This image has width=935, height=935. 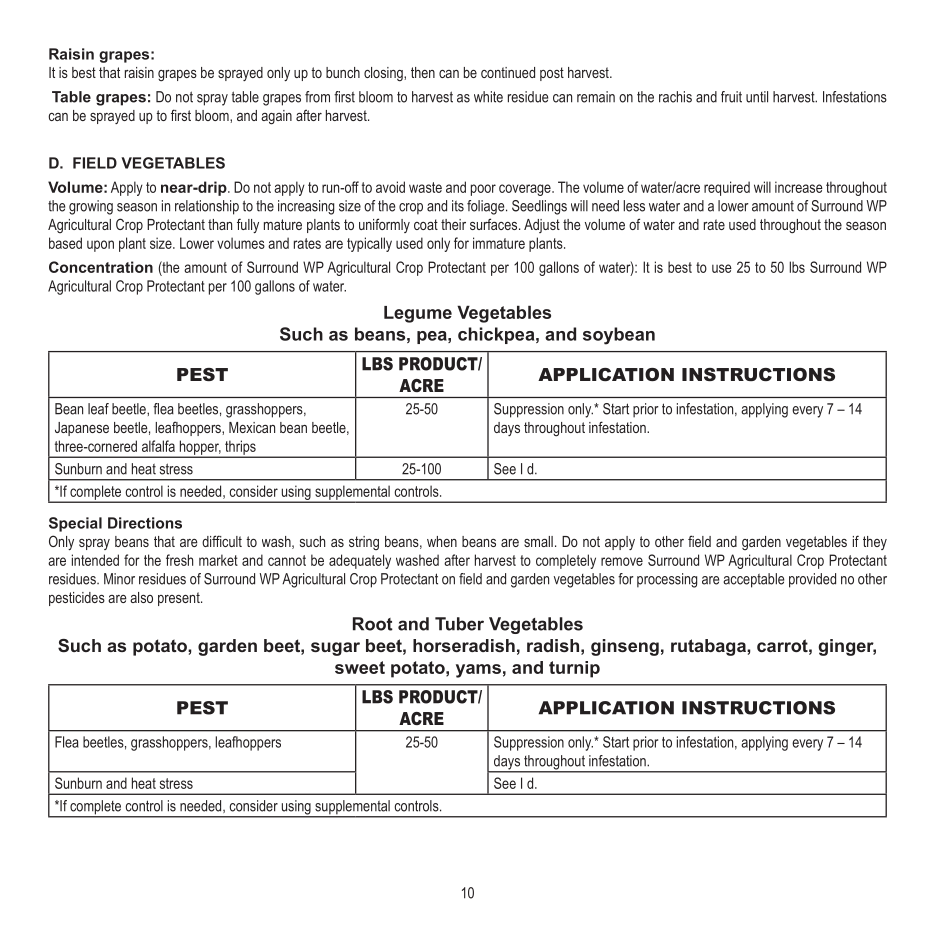 I want to click on Directions, so click(x=145, y=523).
